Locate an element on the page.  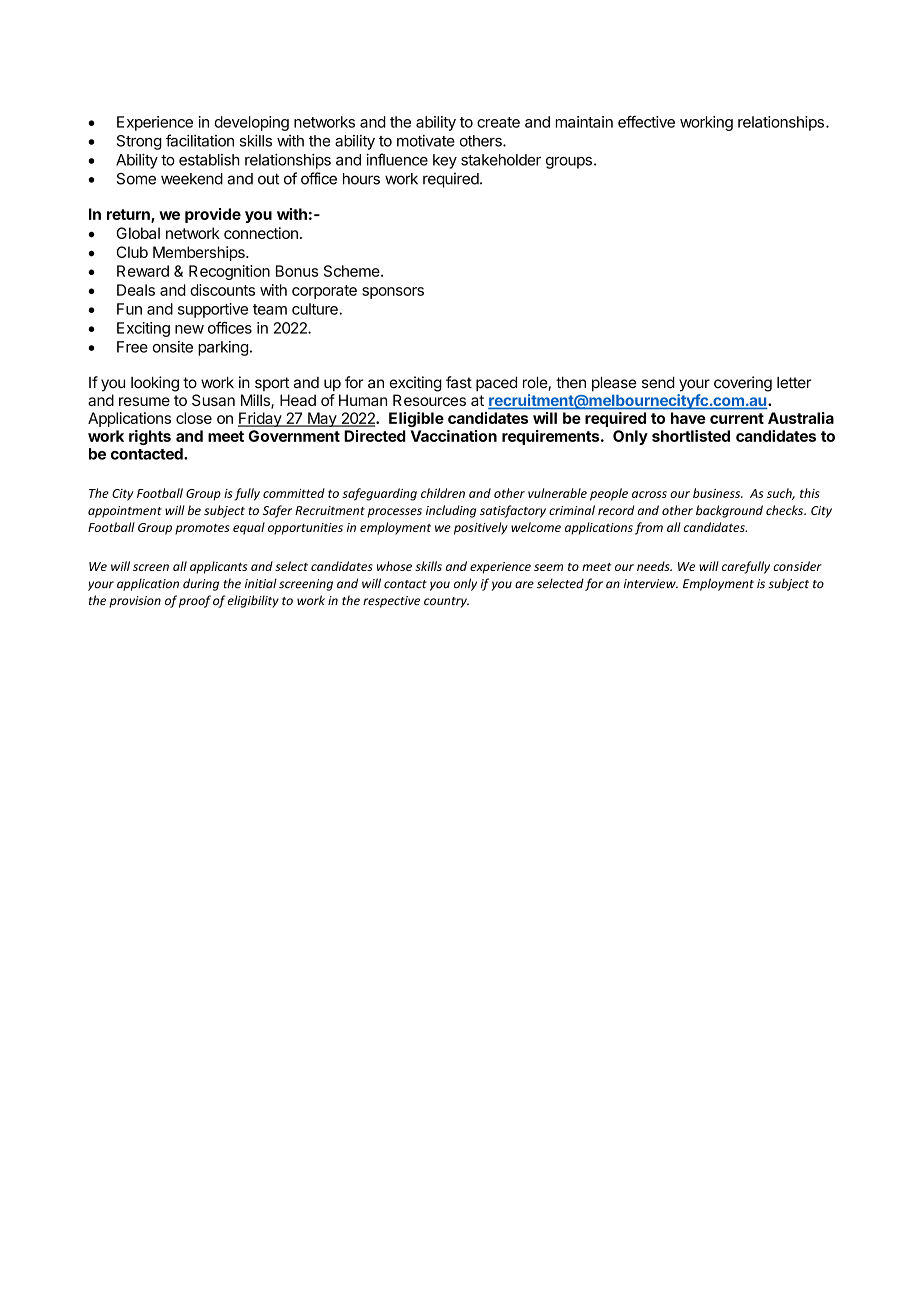
during is located at coordinates (201, 584).
